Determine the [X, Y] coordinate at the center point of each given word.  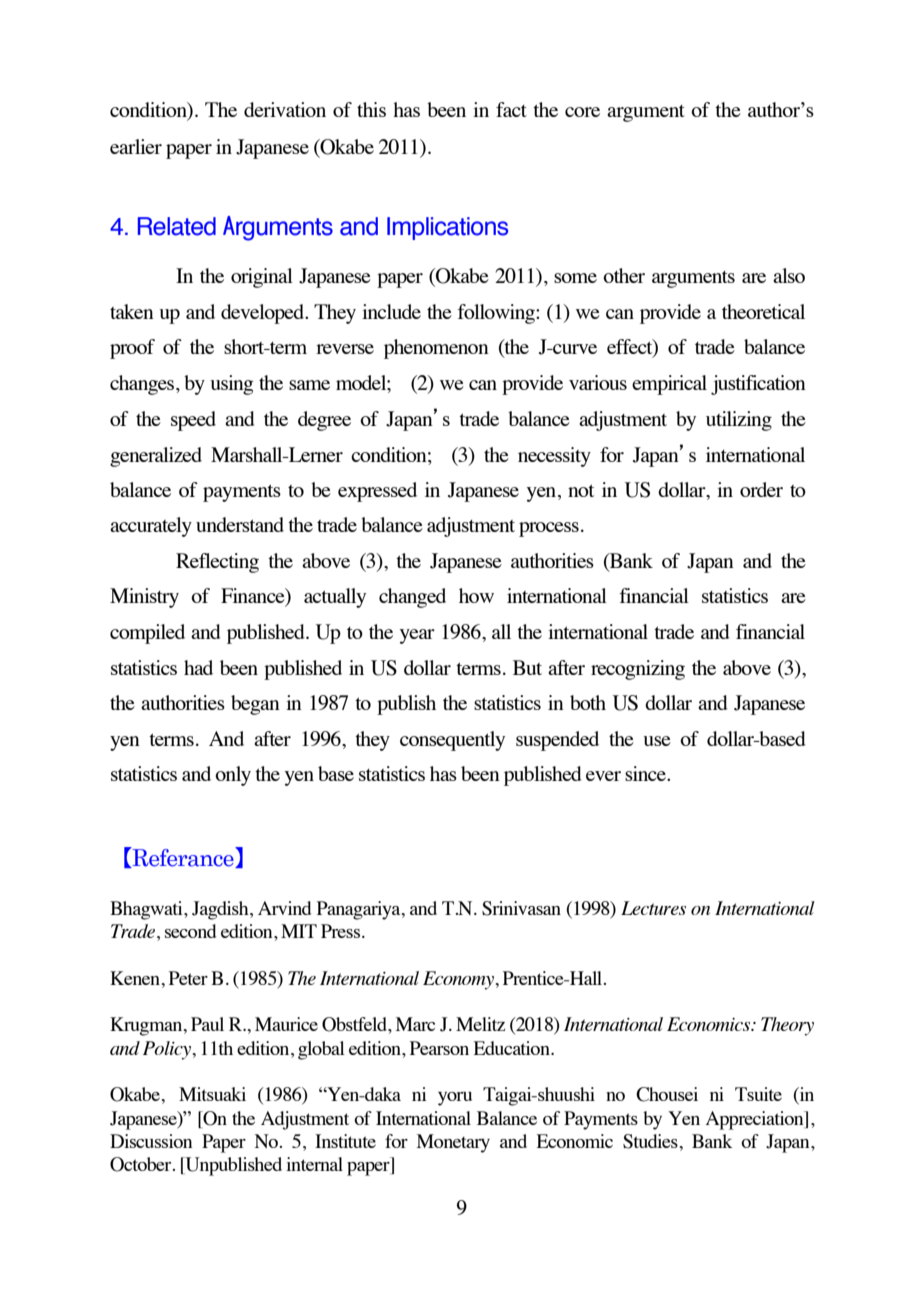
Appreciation [756, 1120]
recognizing [638, 670]
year [417, 636]
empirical [669, 385]
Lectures [653, 908]
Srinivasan [521, 908]
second [190, 931]
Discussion [151, 1141]
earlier [136, 146]
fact [511, 109]
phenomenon [436, 349]
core [582, 112]
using [232, 385]
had [198, 667]
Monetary [453, 1143]
